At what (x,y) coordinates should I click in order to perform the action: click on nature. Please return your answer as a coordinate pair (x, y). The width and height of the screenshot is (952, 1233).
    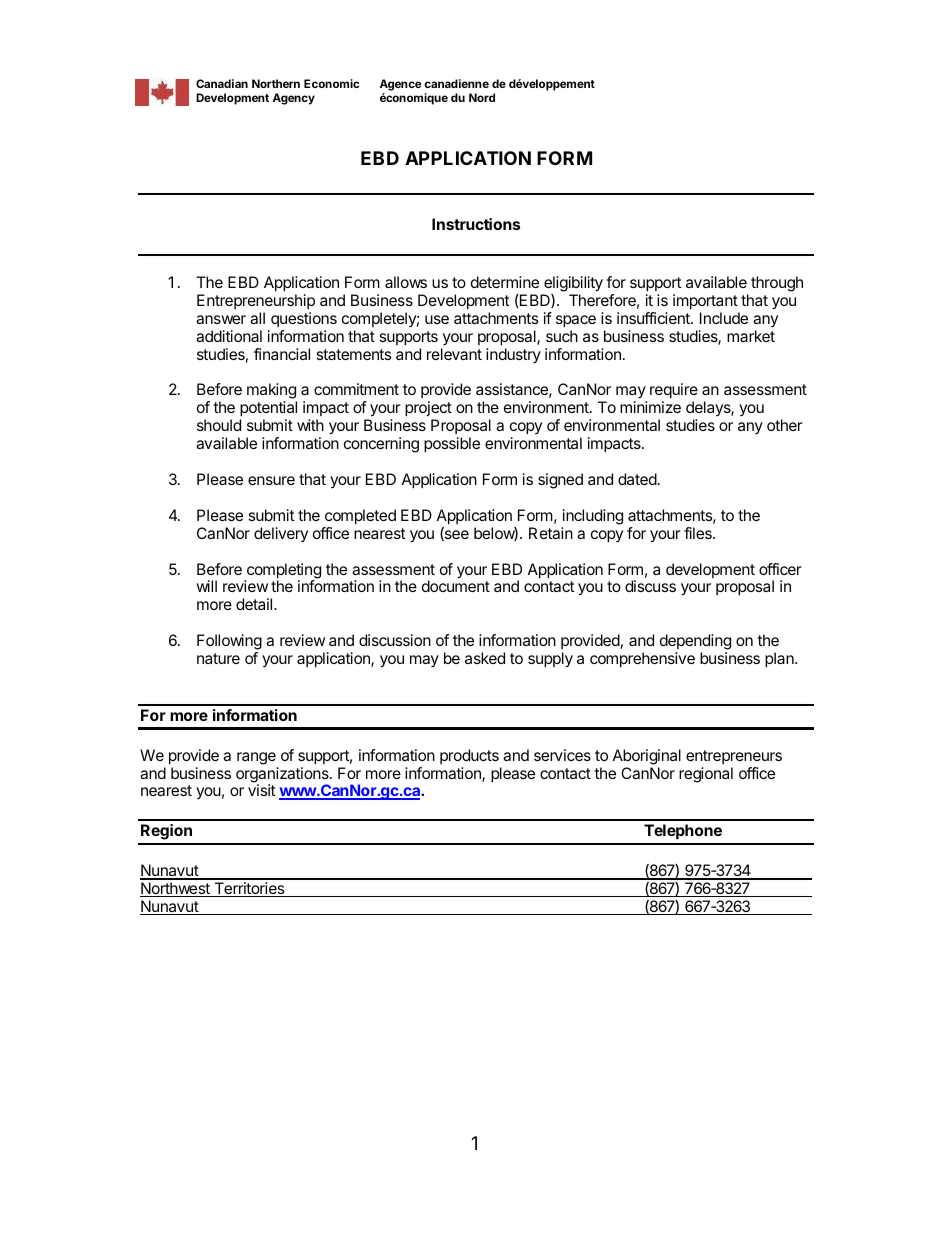
    Looking at the image, I should click on (218, 658).
